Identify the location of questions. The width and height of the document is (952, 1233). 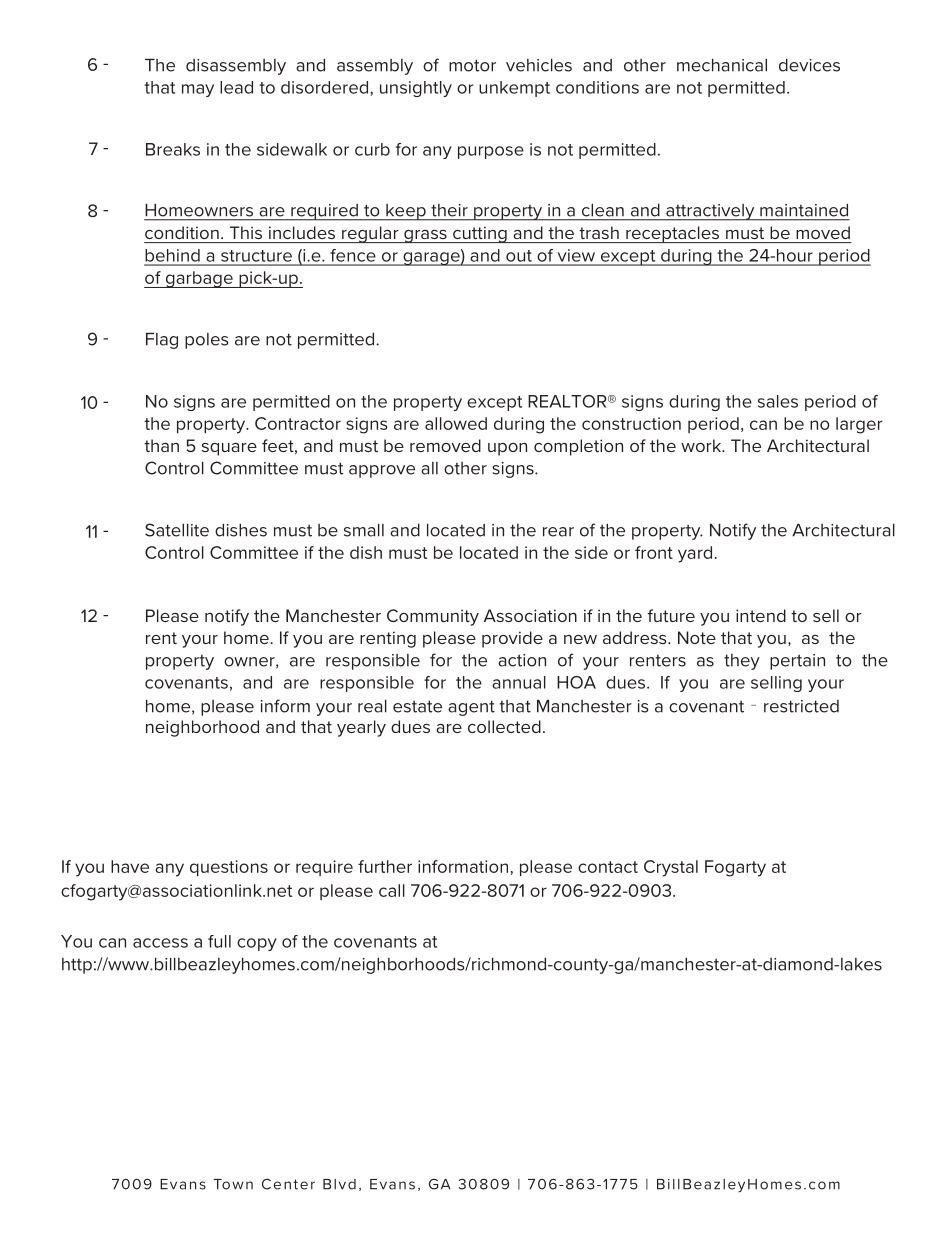
(229, 868).
